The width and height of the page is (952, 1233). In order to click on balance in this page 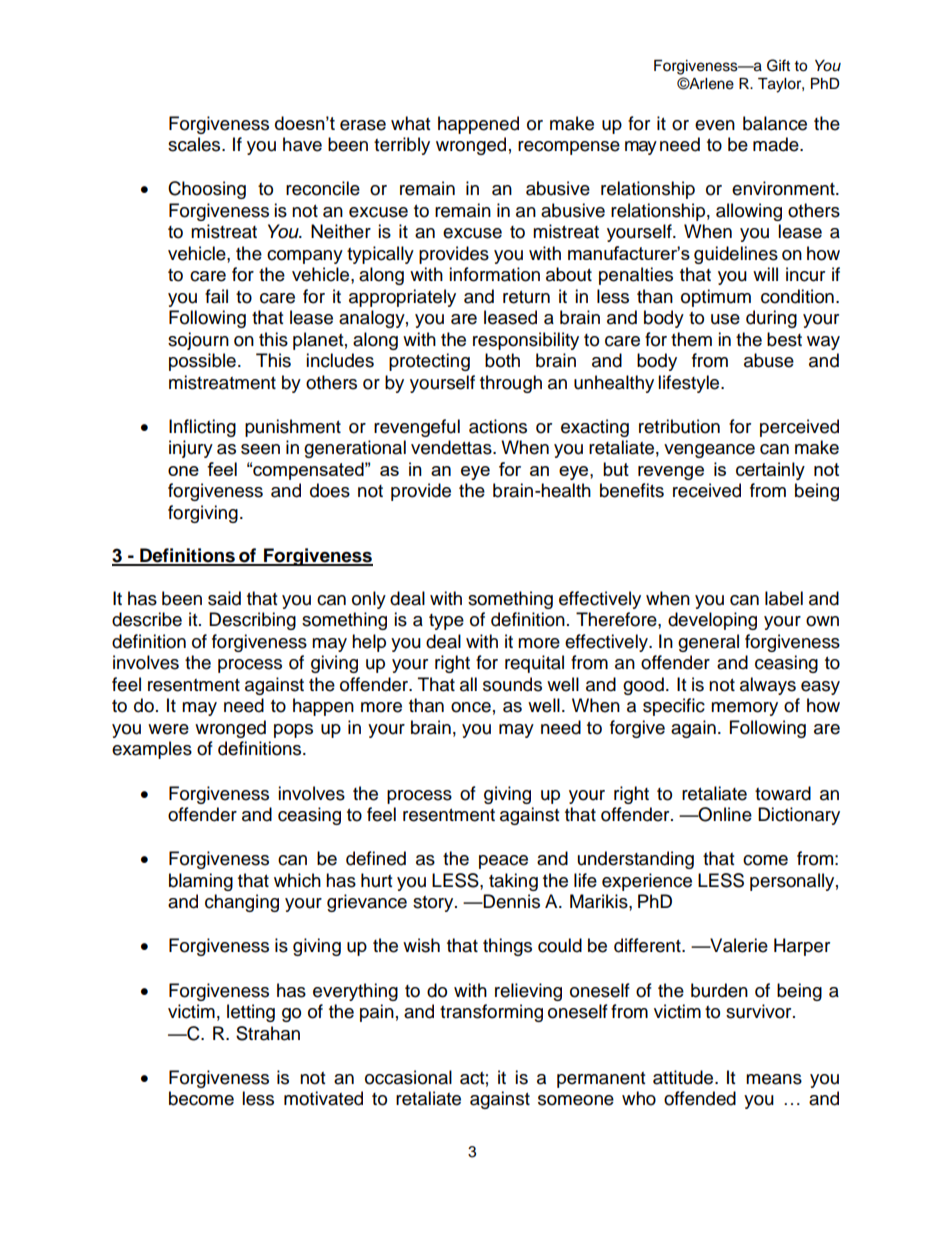, I will do `click(775, 123)`.
